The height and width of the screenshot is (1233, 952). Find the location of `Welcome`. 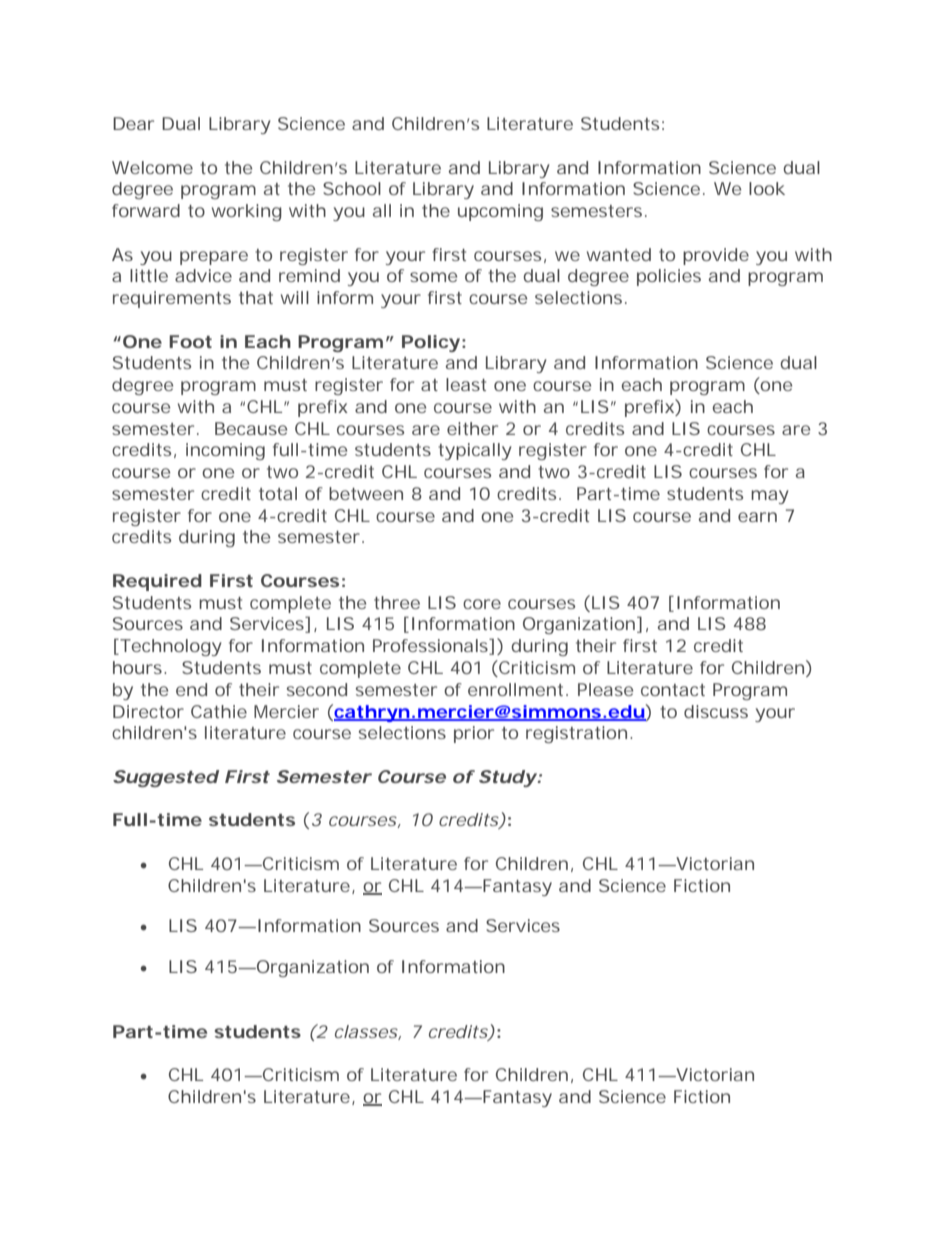

Welcome is located at coordinates (152, 167).
